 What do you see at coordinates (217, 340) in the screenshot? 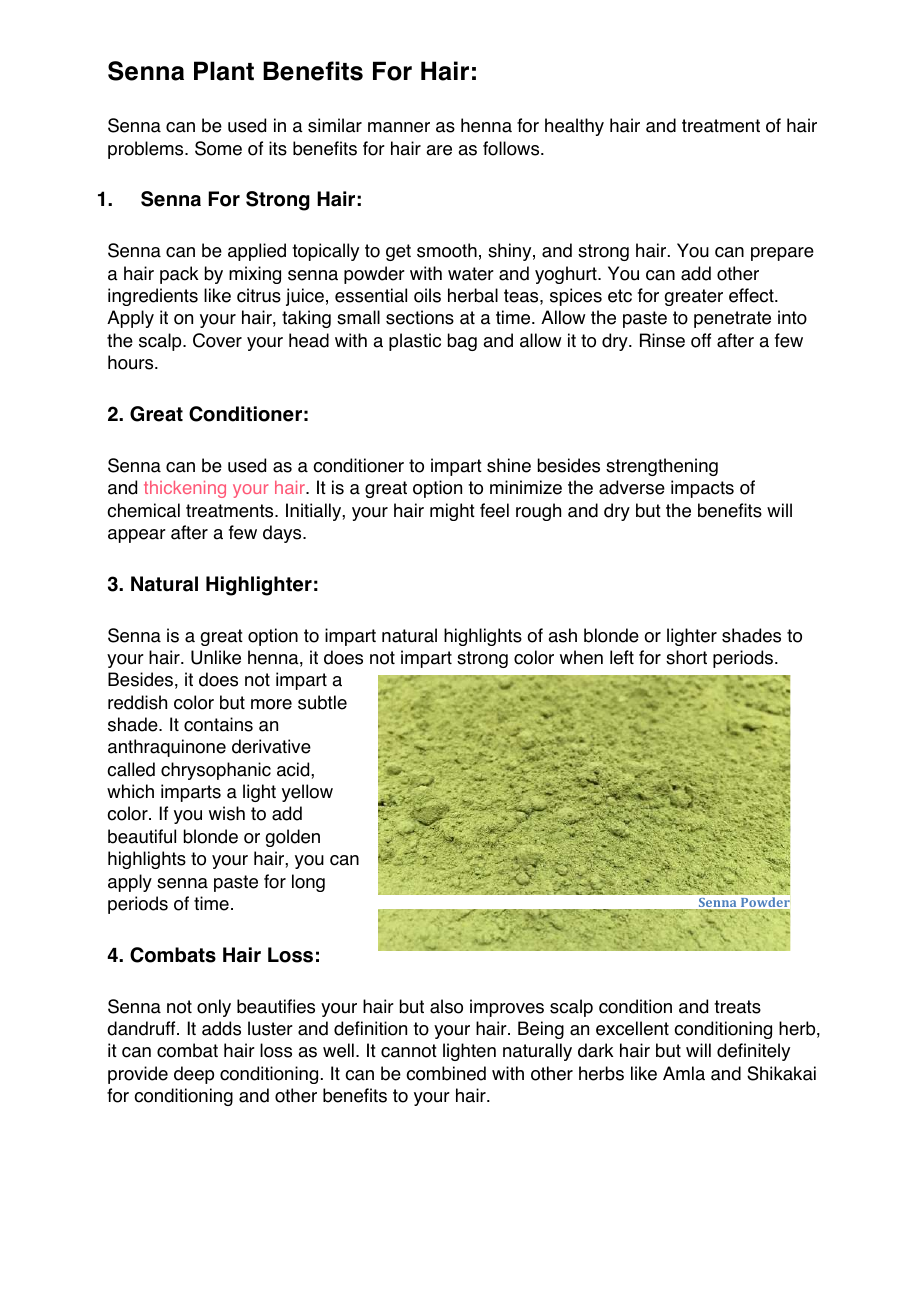
I see `Cover` at bounding box center [217, 340].
